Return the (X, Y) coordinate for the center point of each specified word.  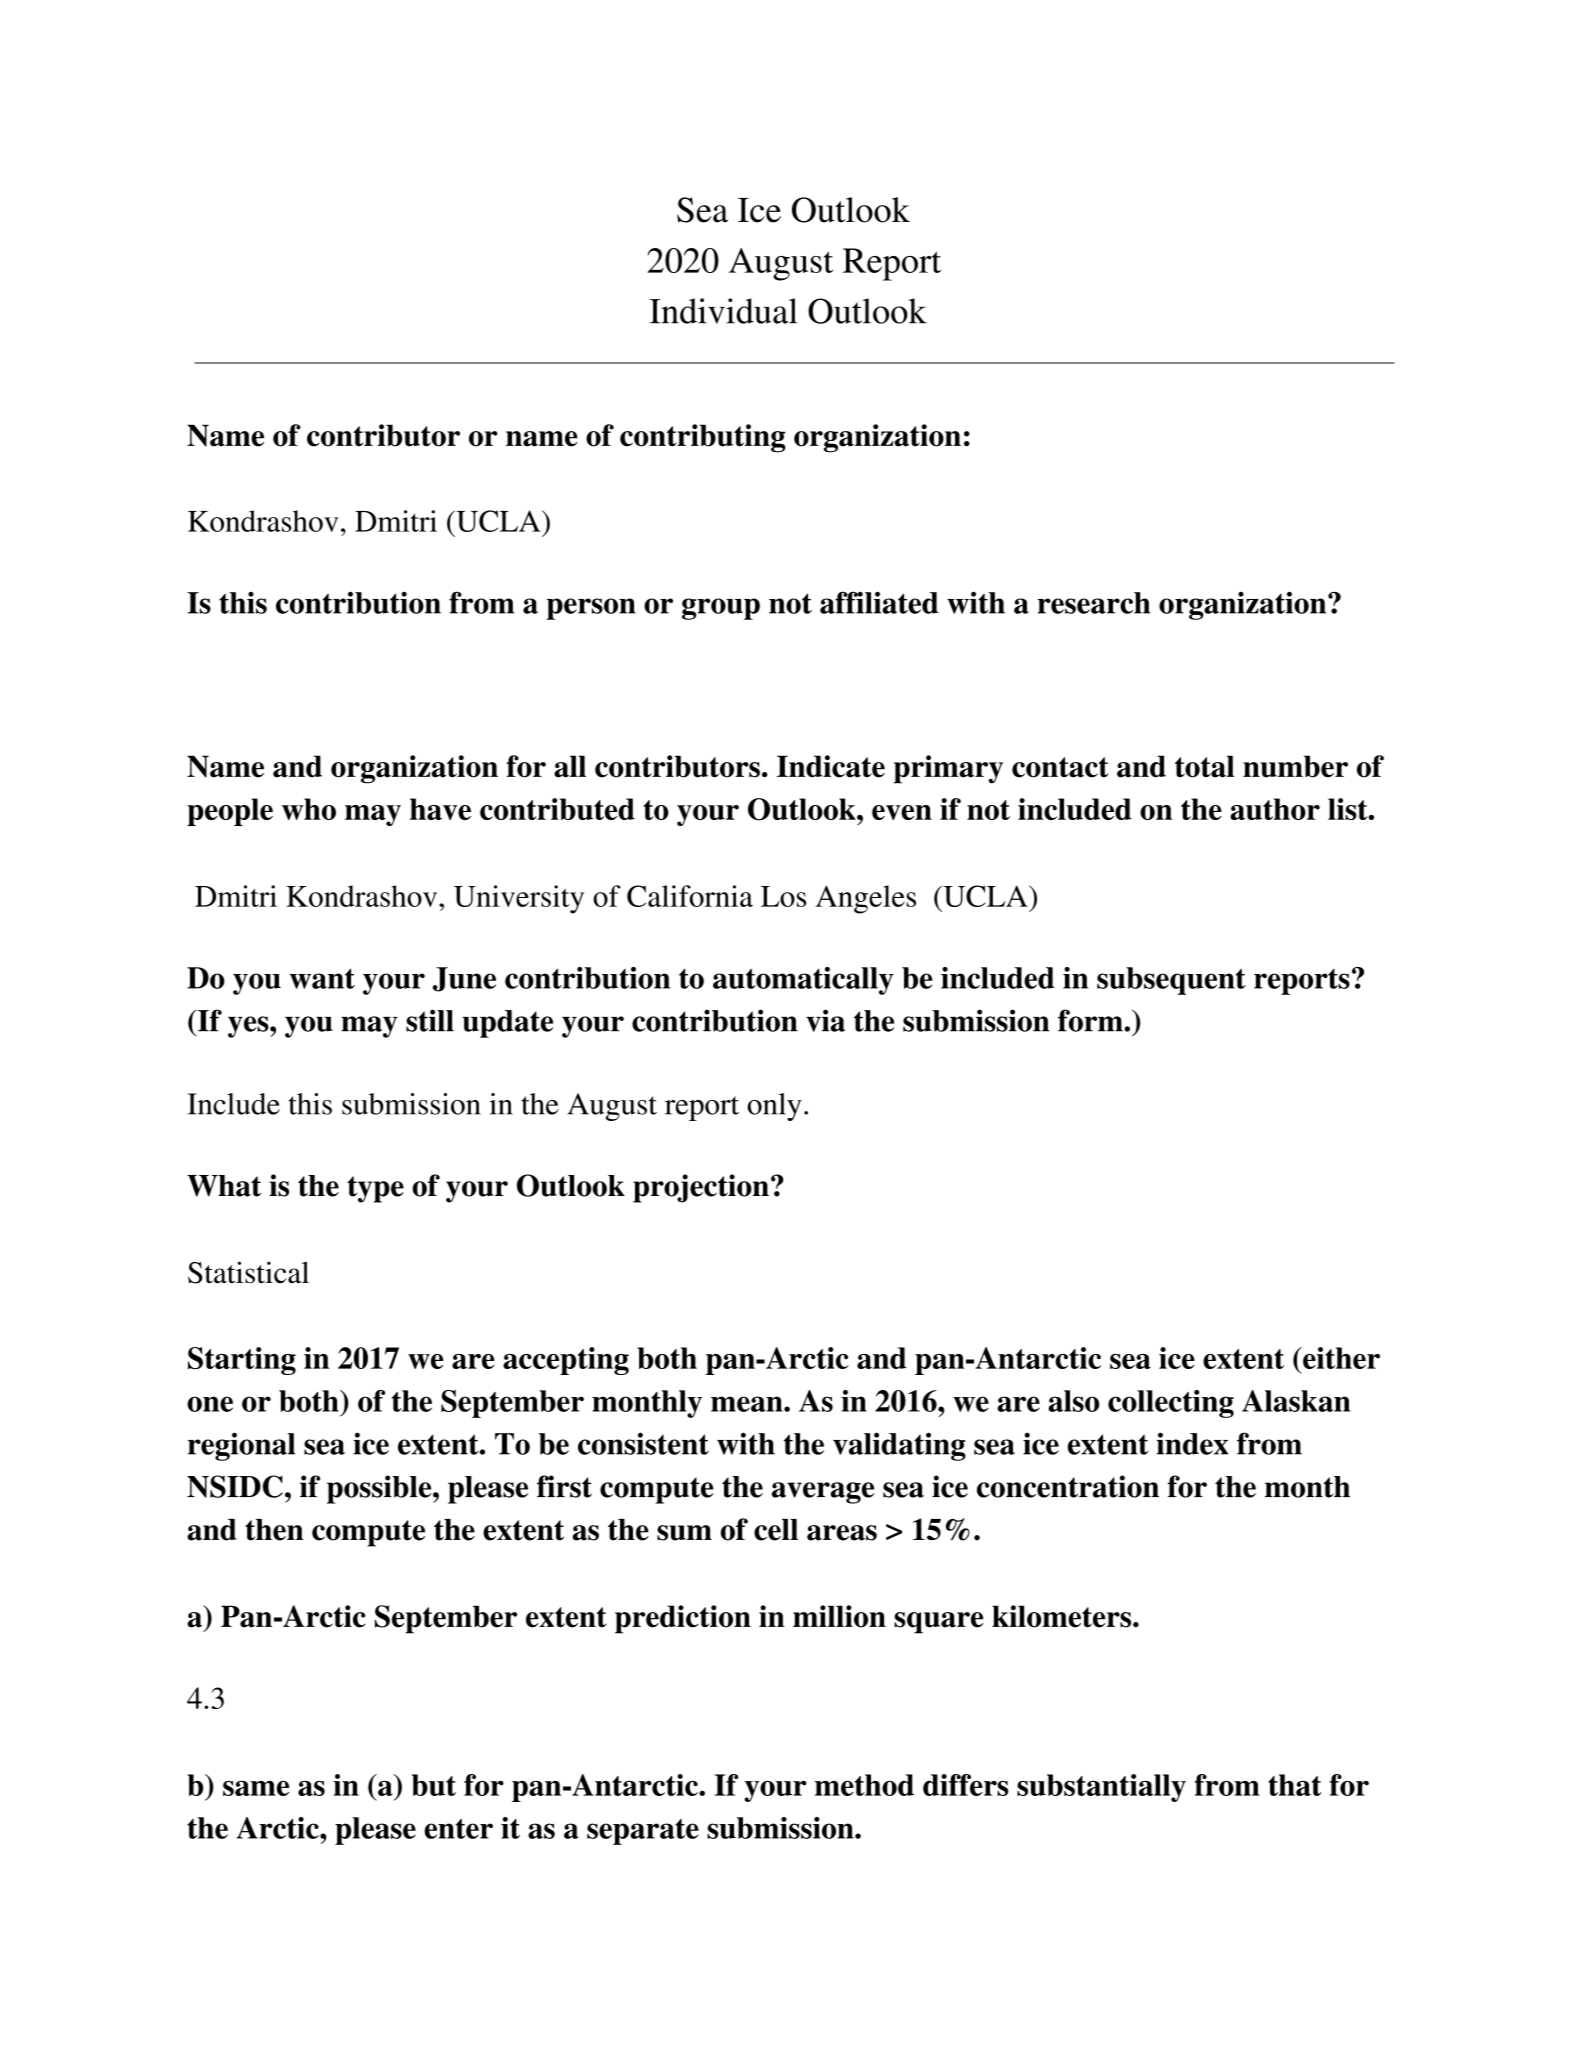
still (430, 1020)
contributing (703, 438)
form (1091, 1020)
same (256, 1788)
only (774, 1107)
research (1094, 603)
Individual (723, 311)
